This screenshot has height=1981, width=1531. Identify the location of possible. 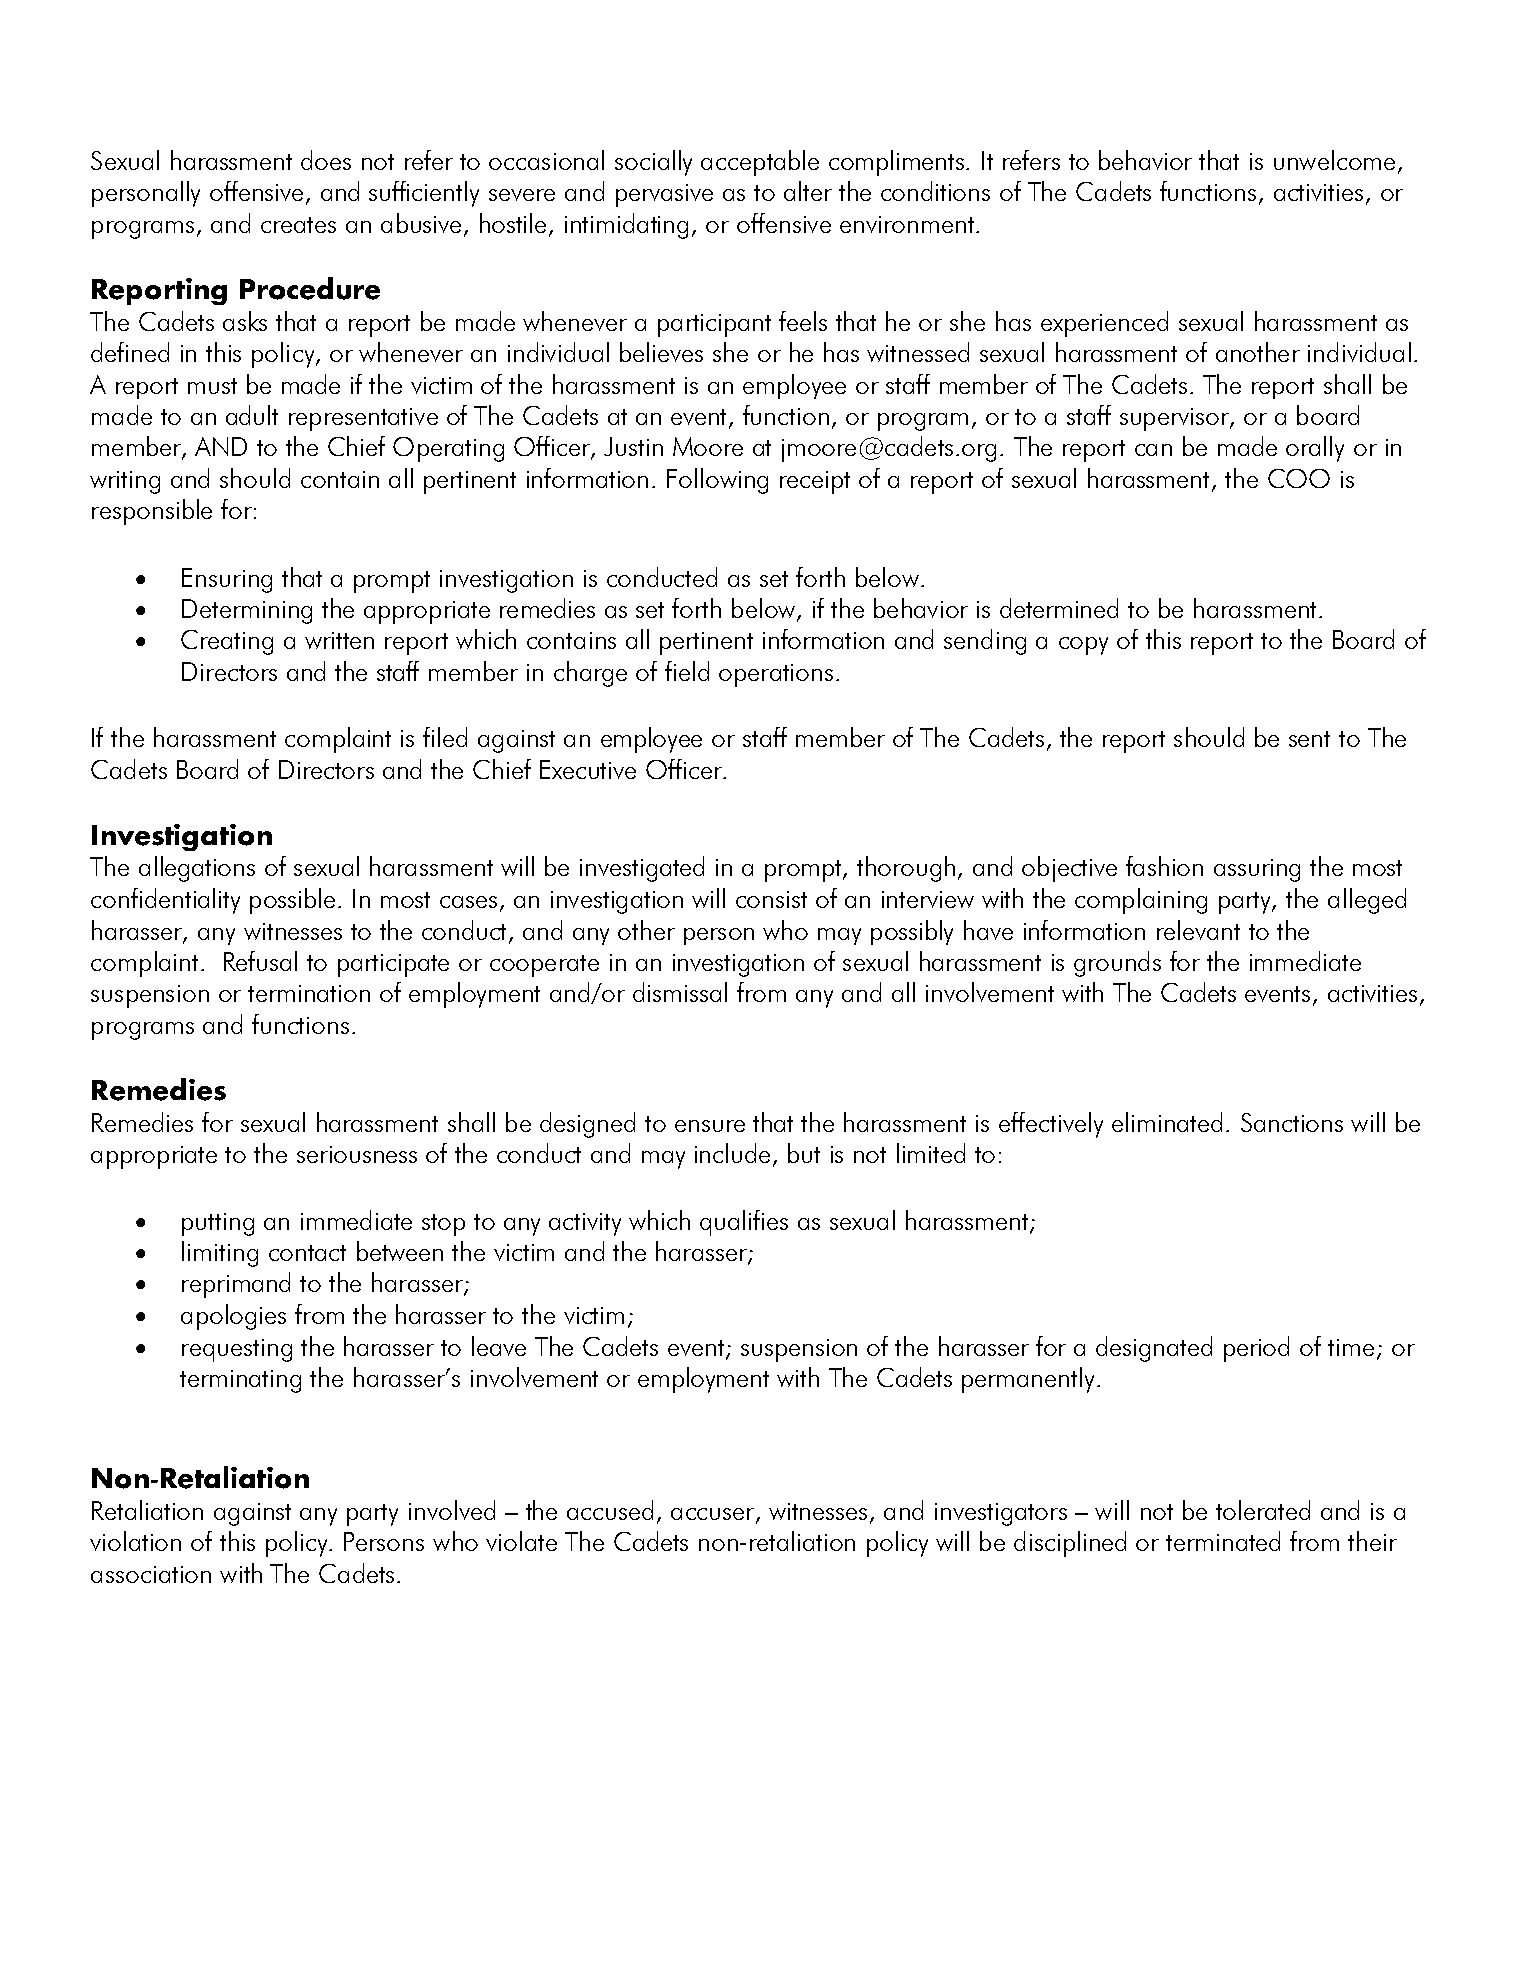
(294, 901).
